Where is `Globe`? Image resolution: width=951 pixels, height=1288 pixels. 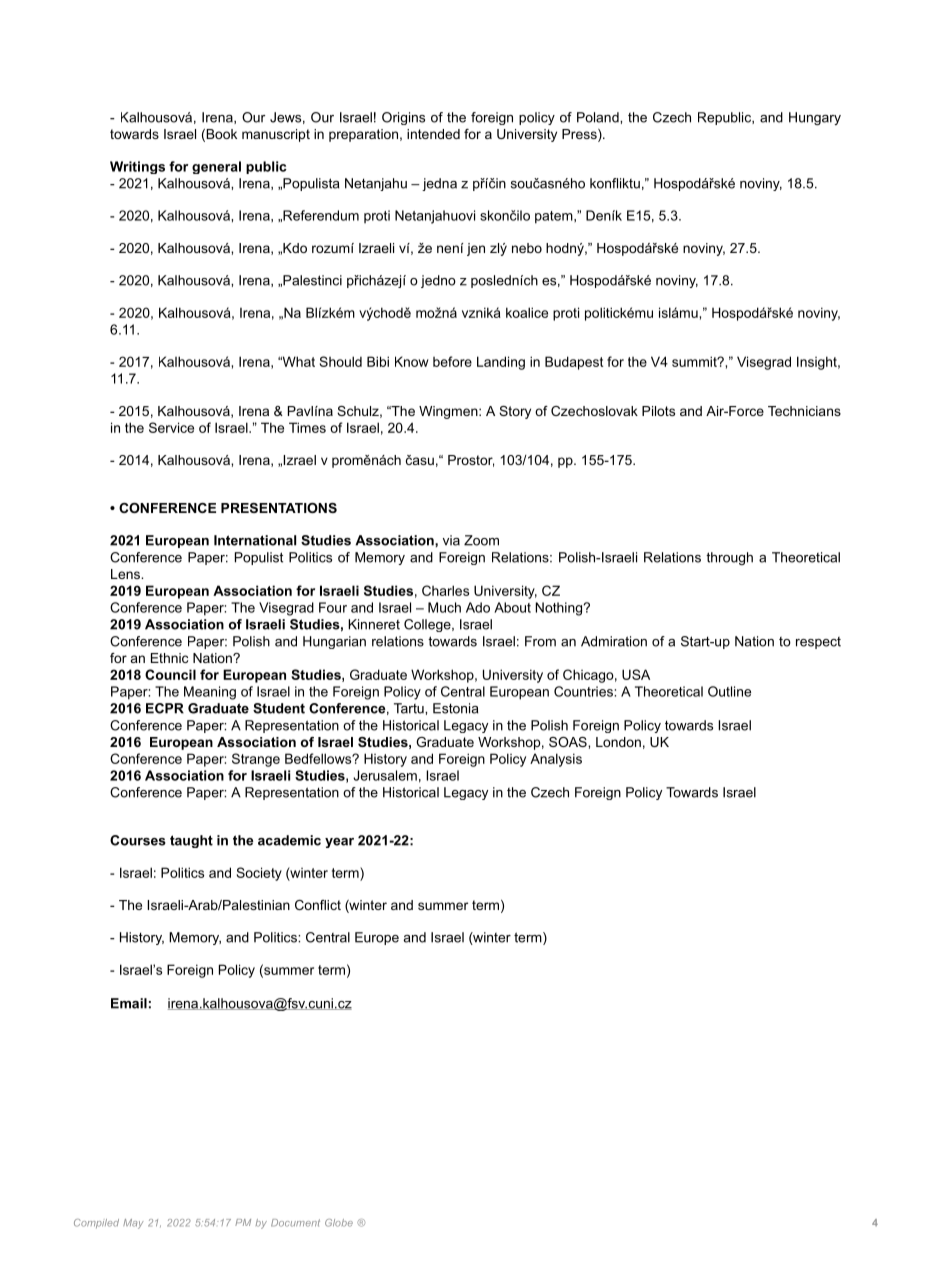
Globe is located at coordinates (339, 1223).
